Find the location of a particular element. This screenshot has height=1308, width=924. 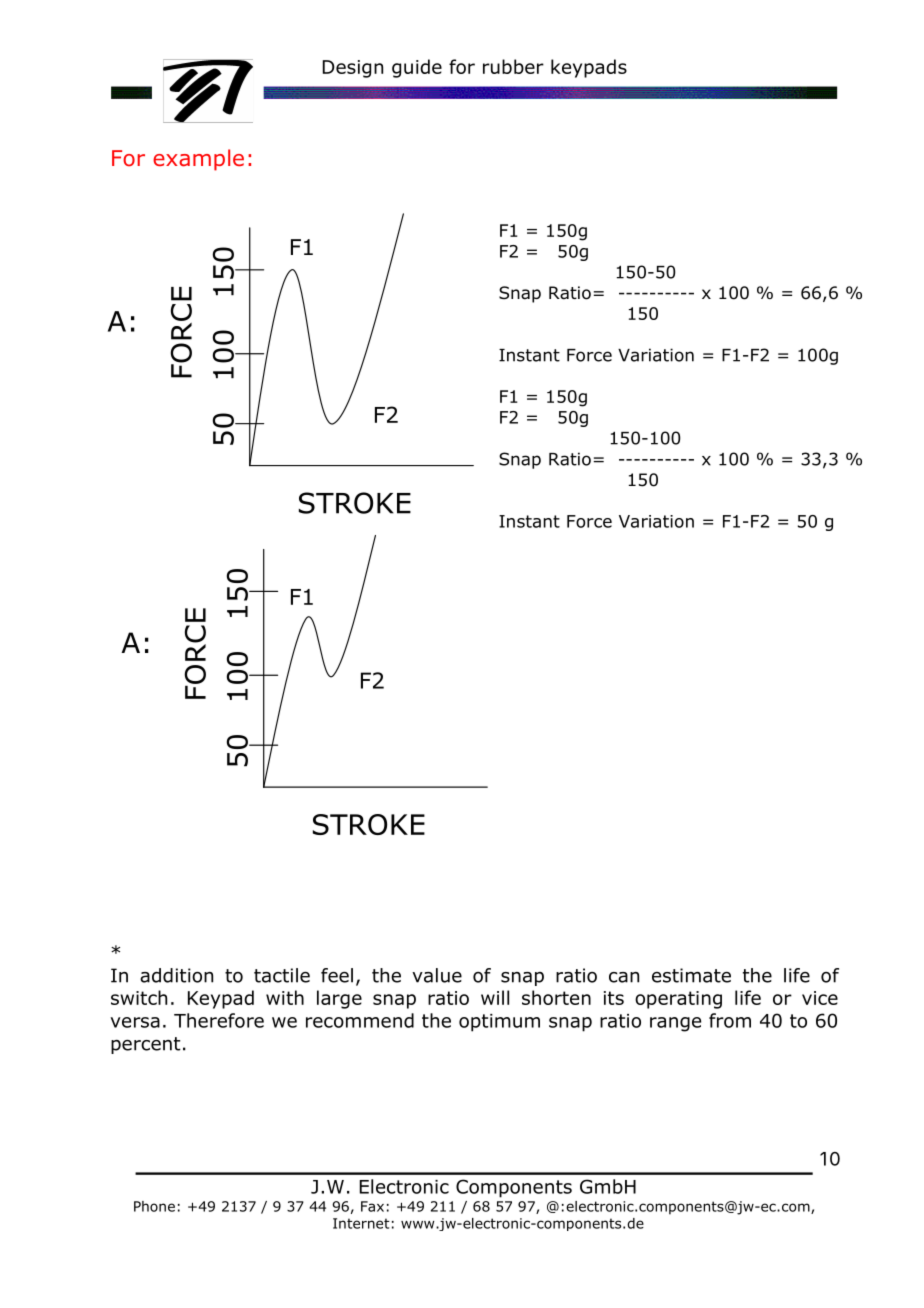

can is located at coordinates (624, 977).
